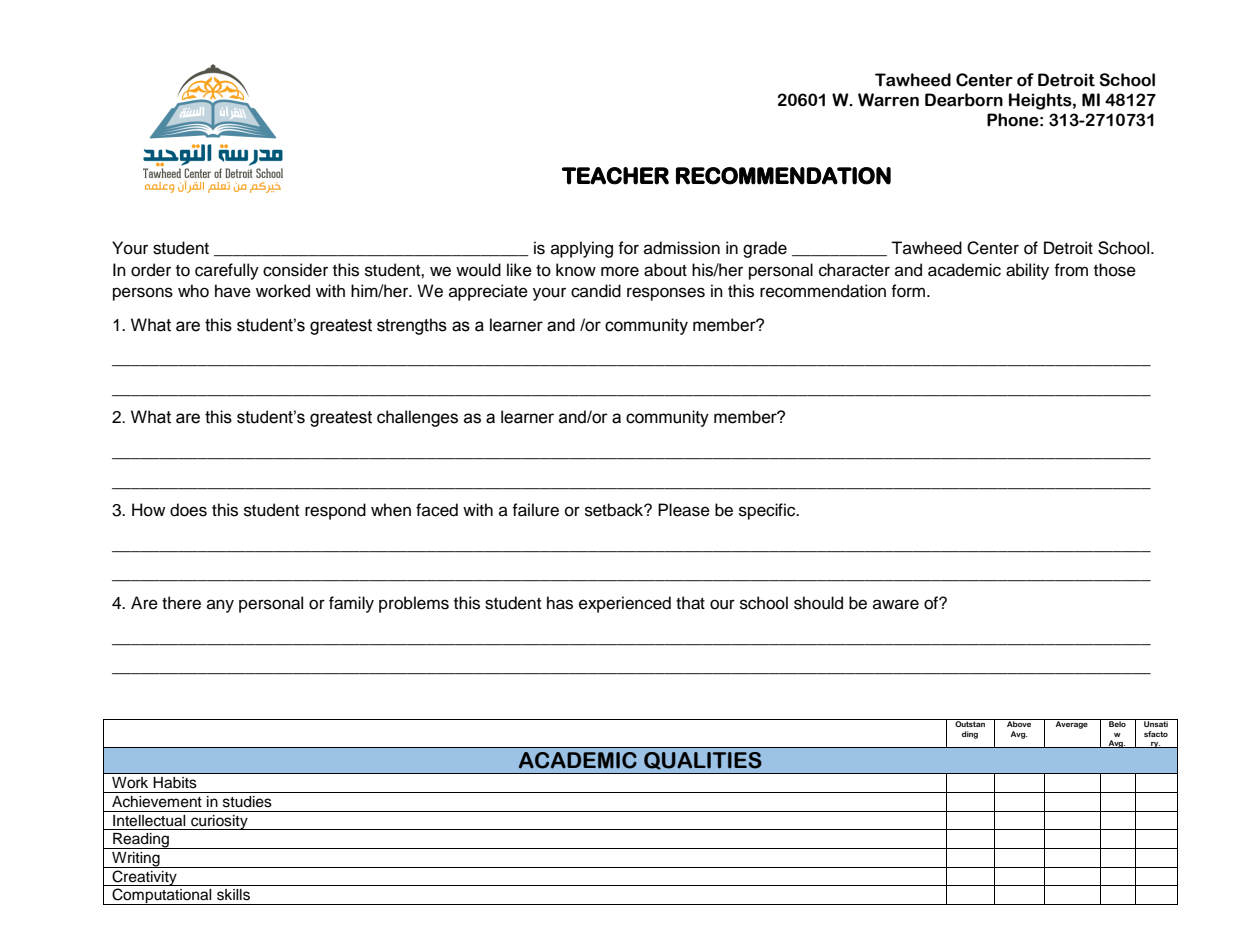  What do you see at coordinates (220, 606) in the screenshot?
I see `any` at bounding box center [220, 606].
